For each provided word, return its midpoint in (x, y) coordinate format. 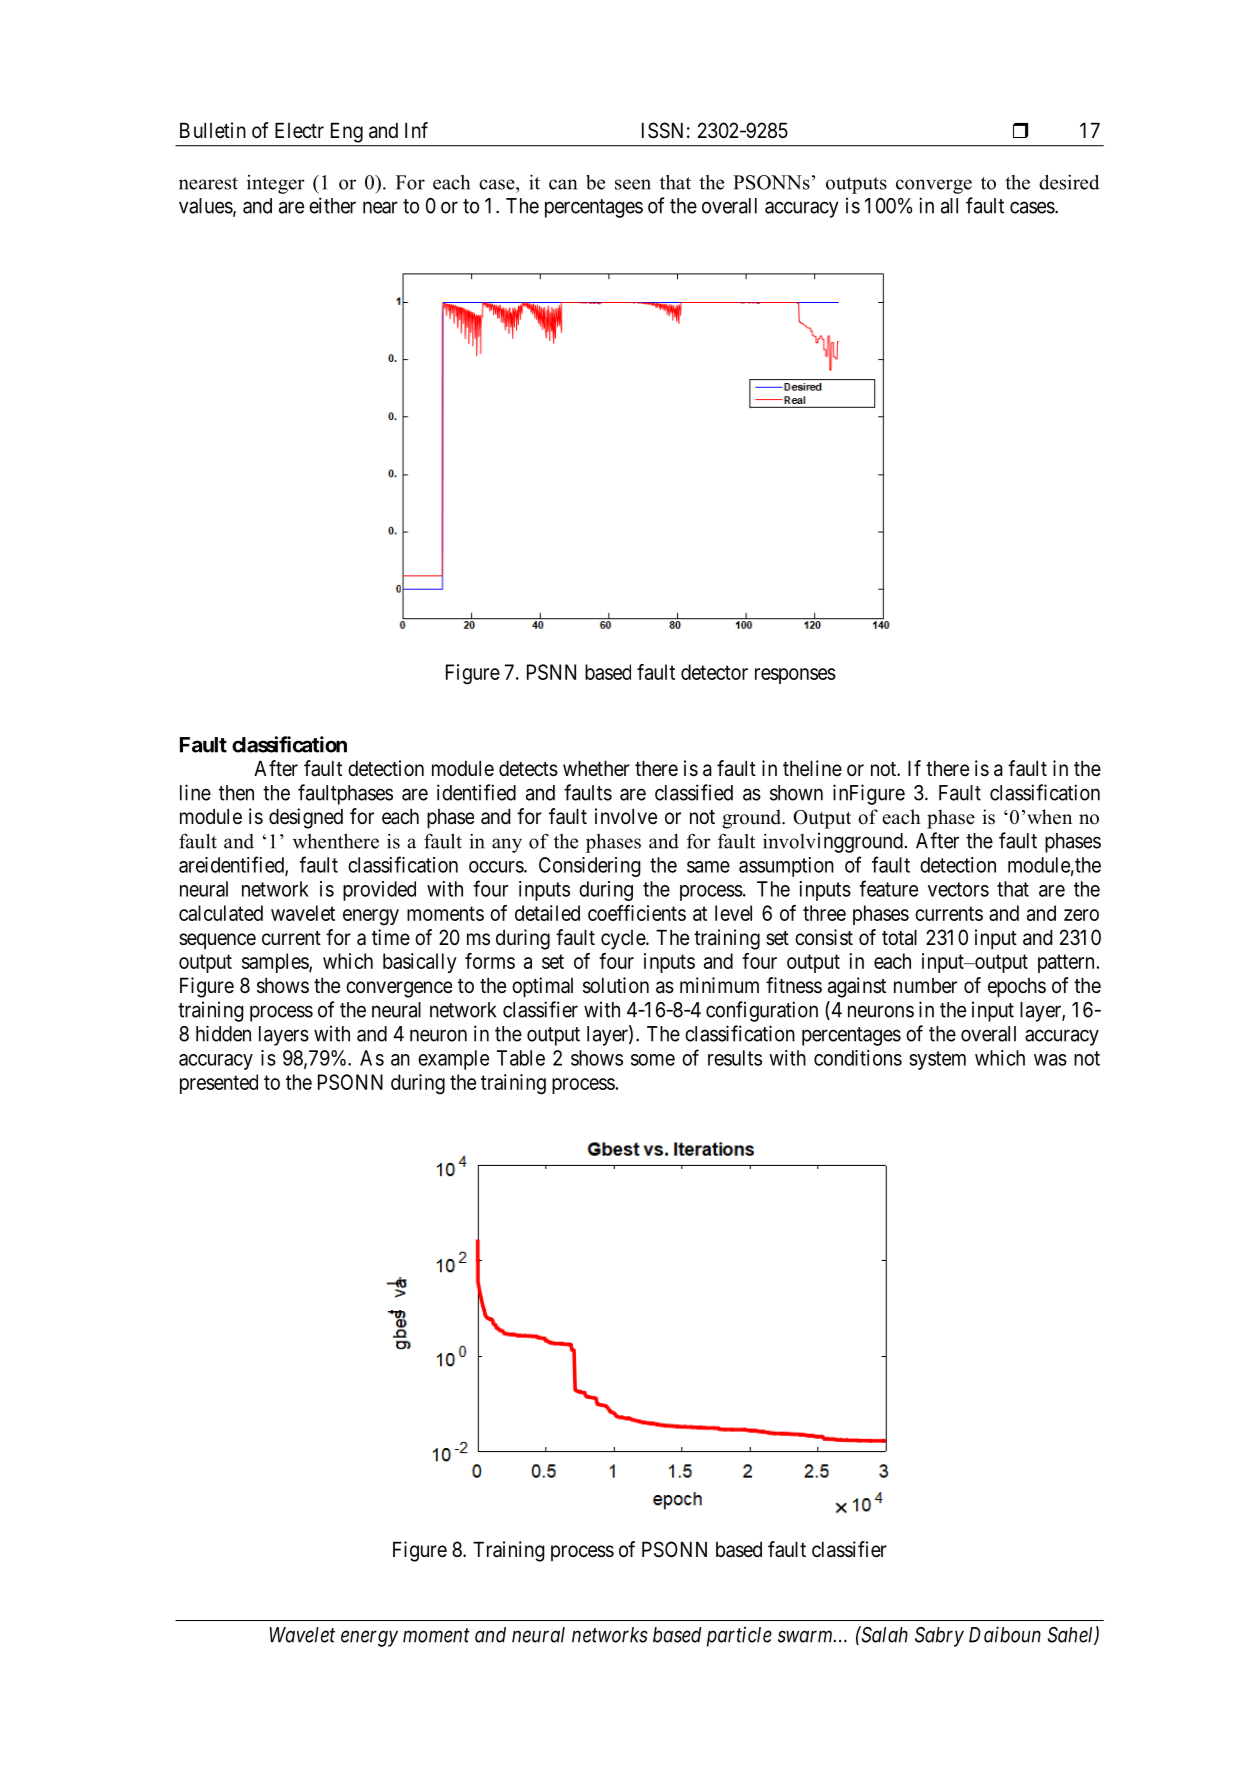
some (653, 1060)
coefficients (637, 913)
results (735, 1058)
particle (739, 1636)
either (332, 205)
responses (795, 676)
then (236, 793)
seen (633, 184)
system (937, 1060)
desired (1069, 182)
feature (888, 888)
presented (219, 1084)
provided (379, 891)
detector (714, 672)
